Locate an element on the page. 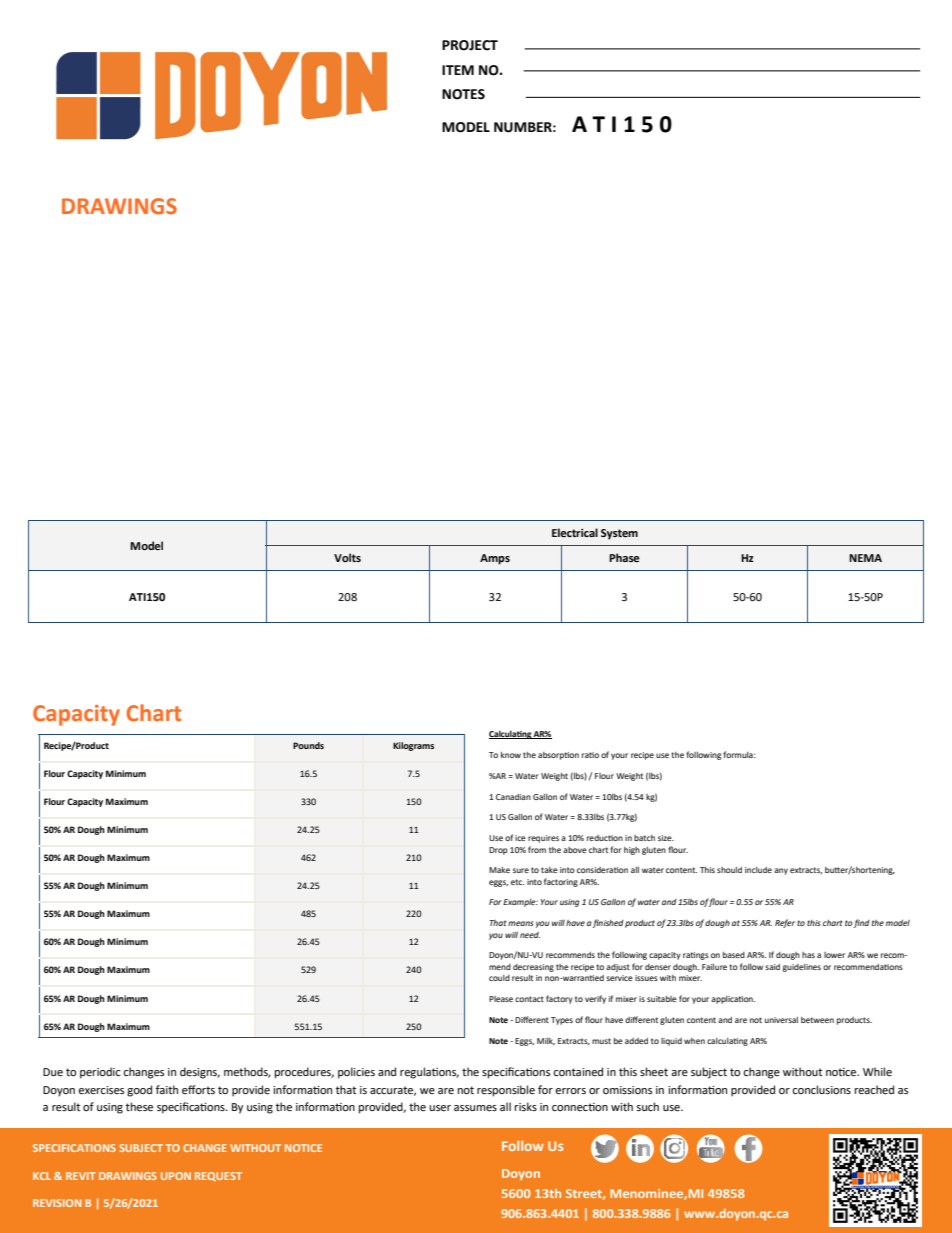 The image size is (952, 1233). Electrical is located at coordinates (575, 533).
